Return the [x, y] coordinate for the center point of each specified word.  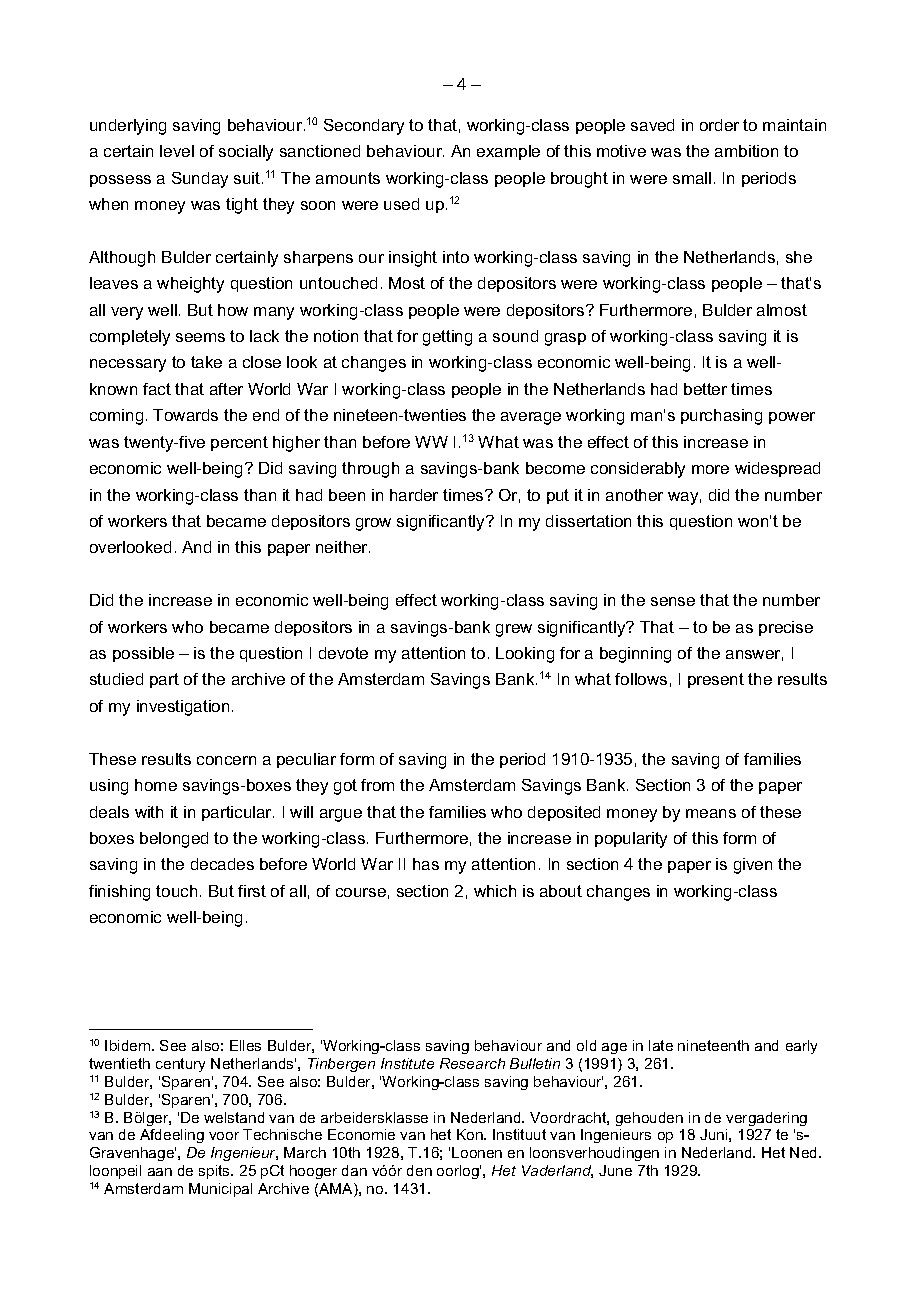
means [711, 813]
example [508, 152]
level [177, 151]
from [377, 785]
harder [414, 495]
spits [215, 1172]
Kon [471, 1134]
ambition [746, 151]
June [615, 1170]
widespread [777, 469]
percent [239, 443]
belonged [174, 840]
